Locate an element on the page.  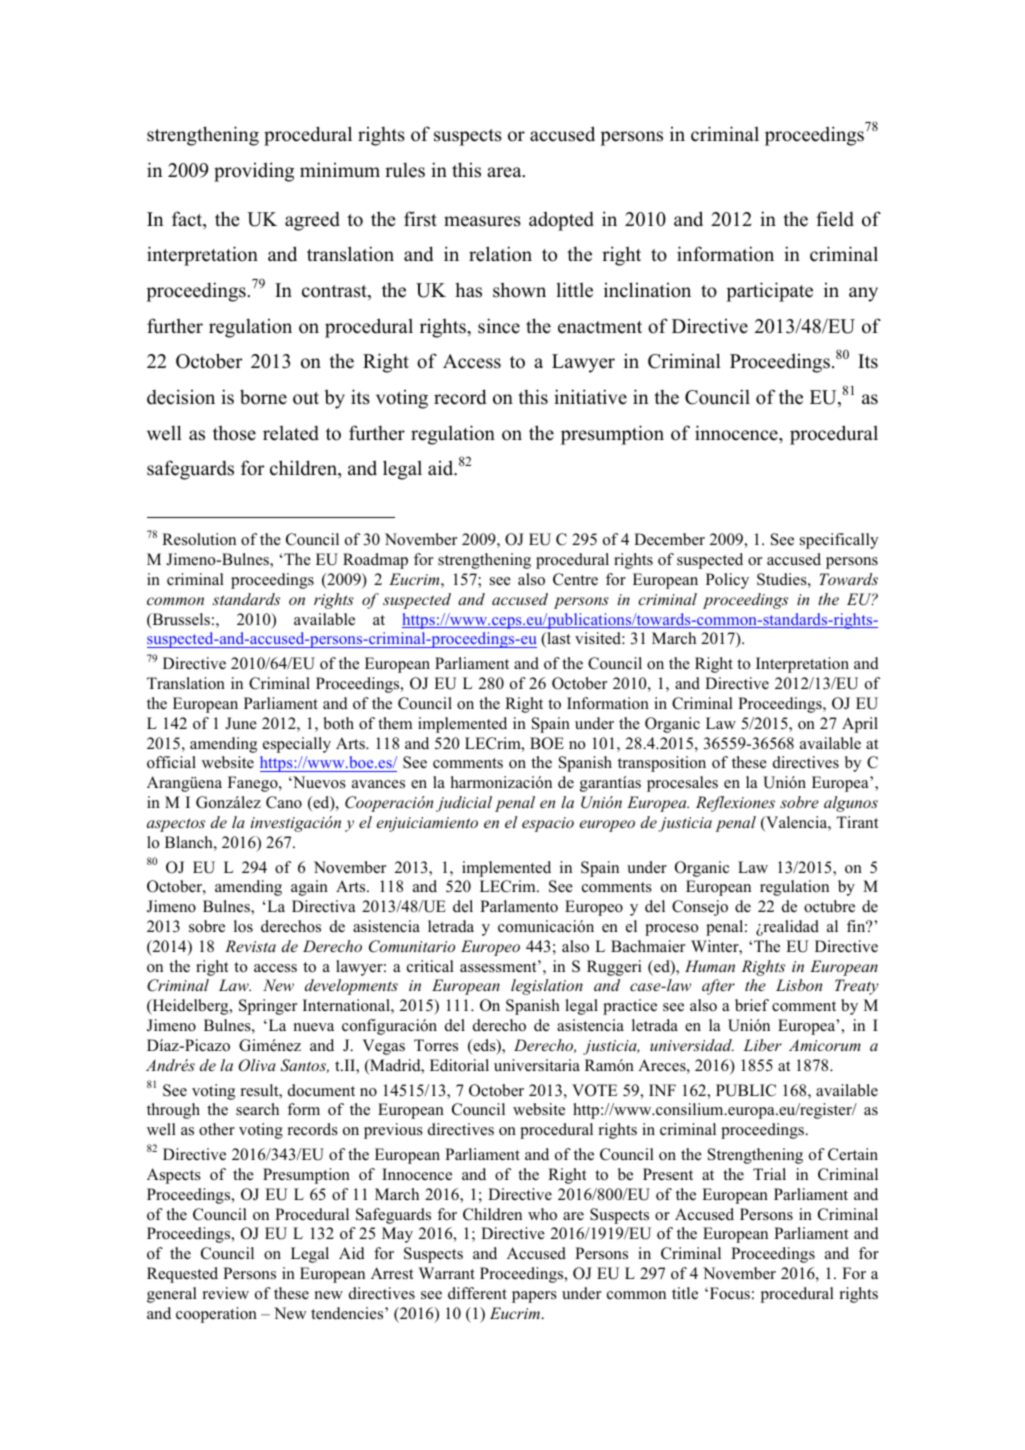
papers is located at coordinates (534, 1297).
